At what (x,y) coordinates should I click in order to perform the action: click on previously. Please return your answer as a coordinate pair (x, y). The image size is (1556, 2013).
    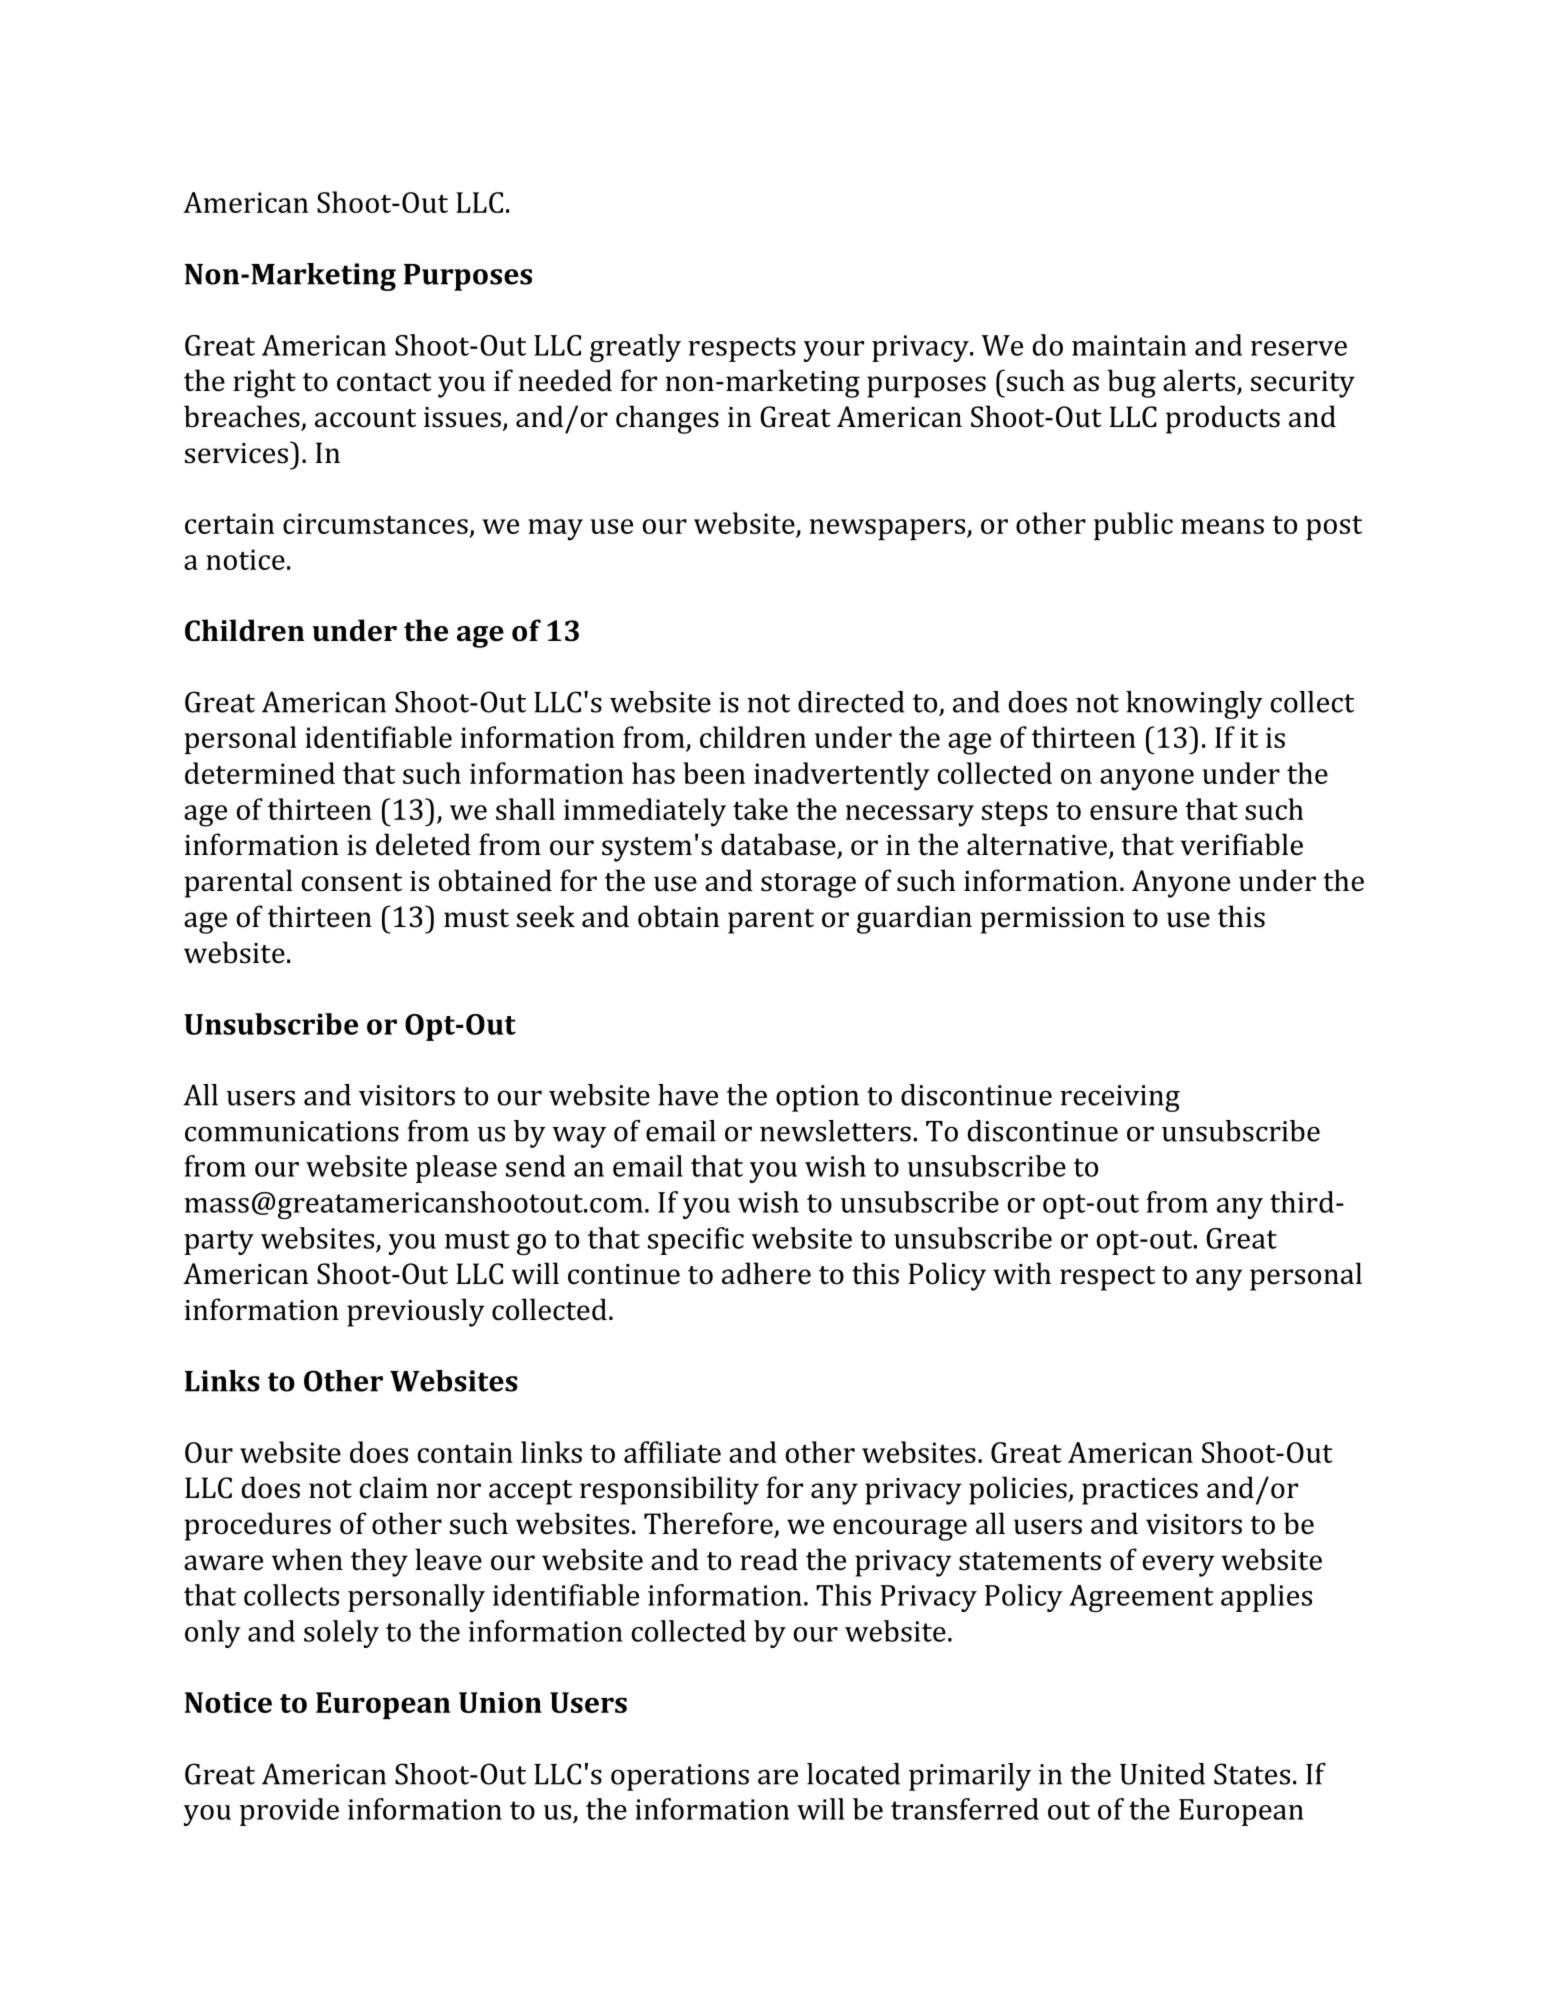
    Looking at the image, I should click on (416, 1312).
